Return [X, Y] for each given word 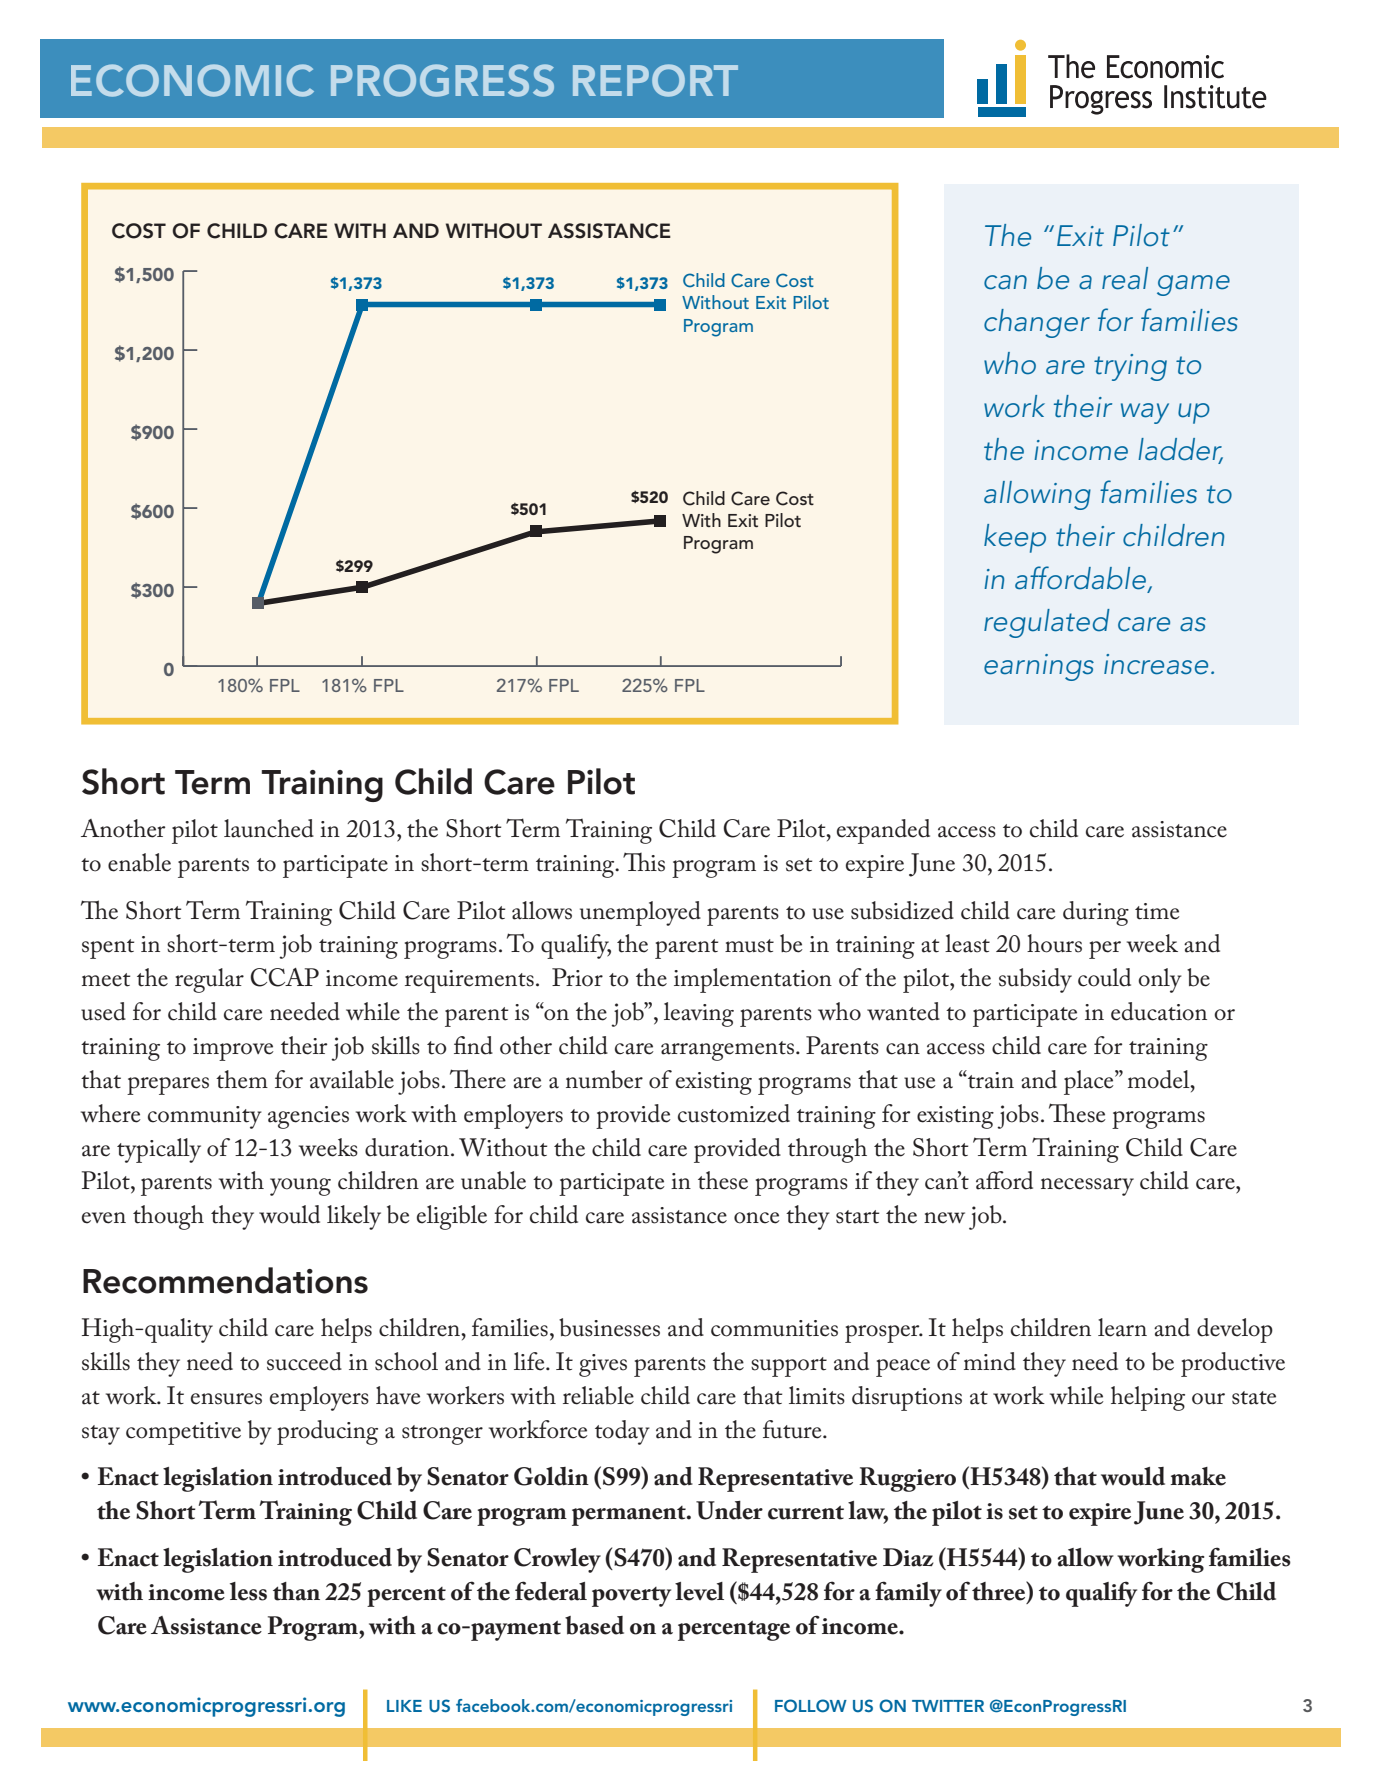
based [594, 1625]
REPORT [655, 80]
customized [734, 1113]
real [1125, 278]
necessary [1087, 1187]
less [248, 1591]
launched [269, 828]
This [644, 862]
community [205, 1117]
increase [1156, 664]
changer [1037, 323]
